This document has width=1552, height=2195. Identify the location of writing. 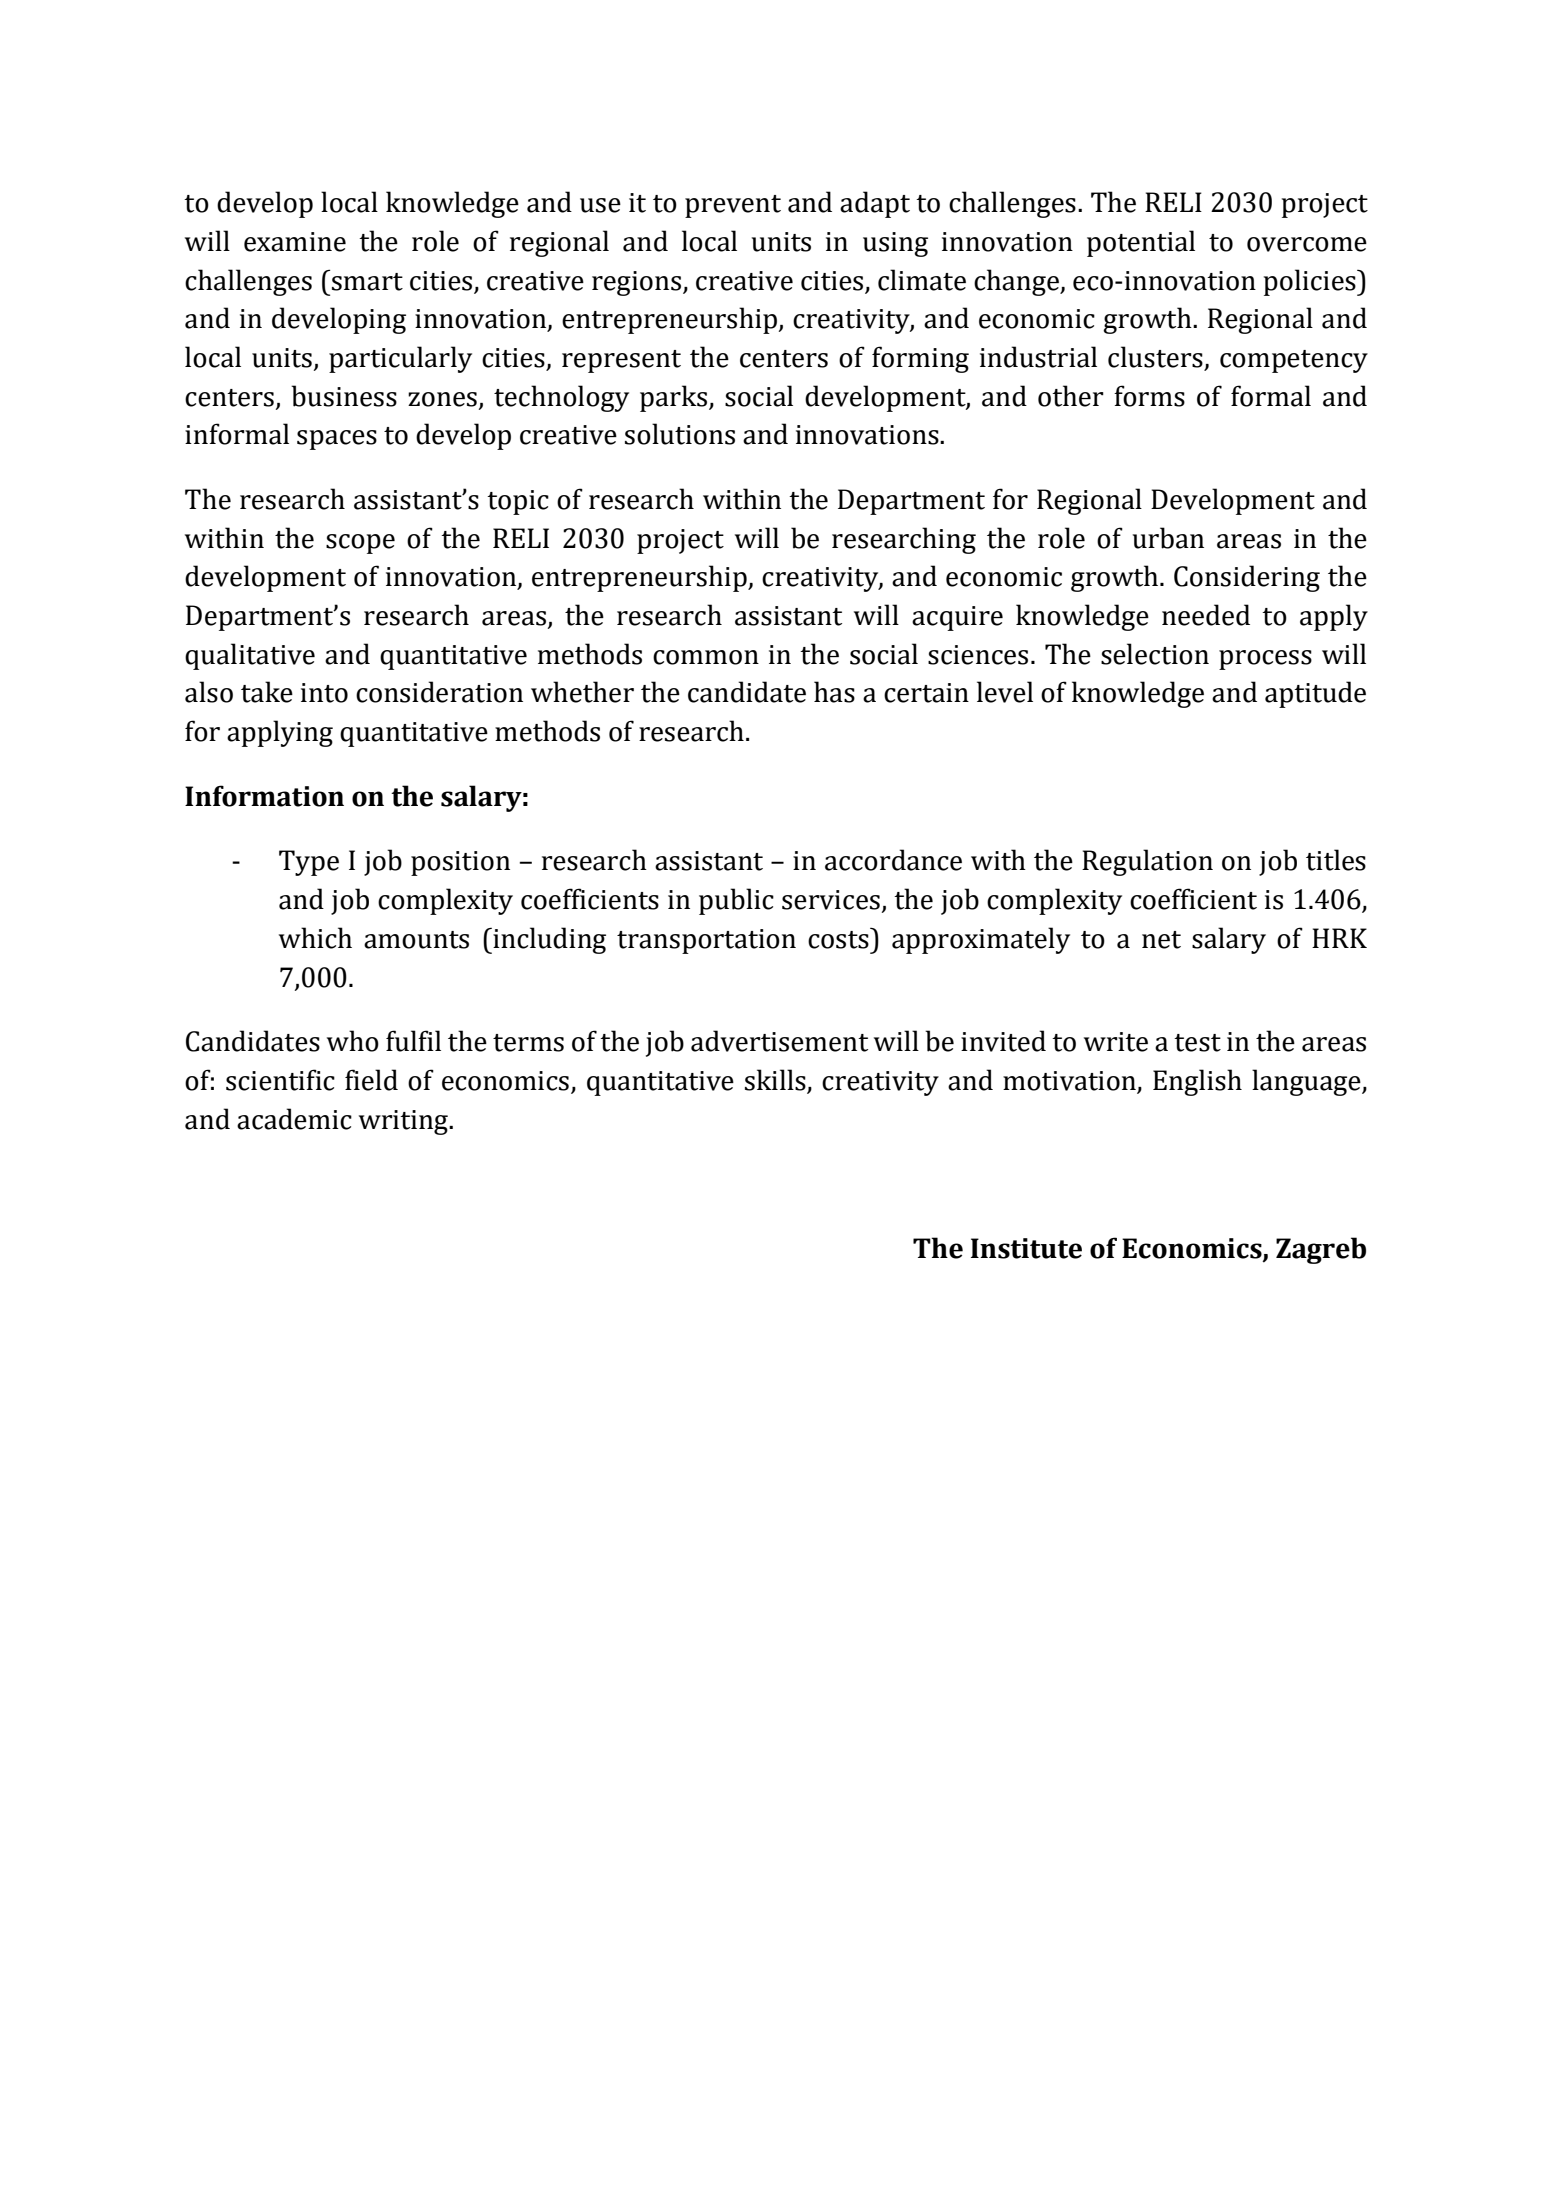
(404, 1122).
